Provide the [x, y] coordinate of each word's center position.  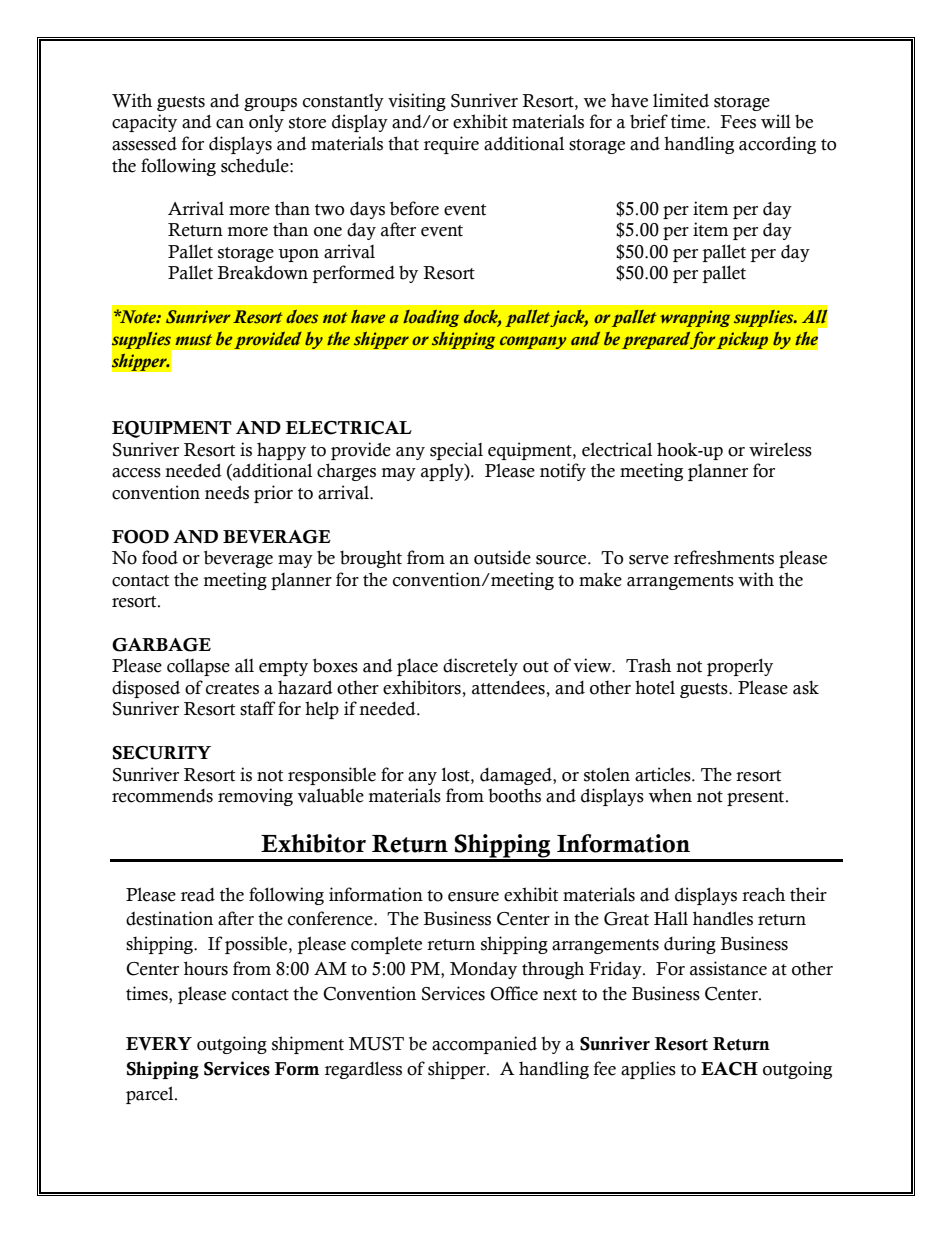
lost [457, 774]
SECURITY [162, 753]
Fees [738, 122]
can [230, 124]
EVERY [159, 1044]
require [451, 145]
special [456, 451]
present [757, 798]
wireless [780, 449]
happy [281, 451]
